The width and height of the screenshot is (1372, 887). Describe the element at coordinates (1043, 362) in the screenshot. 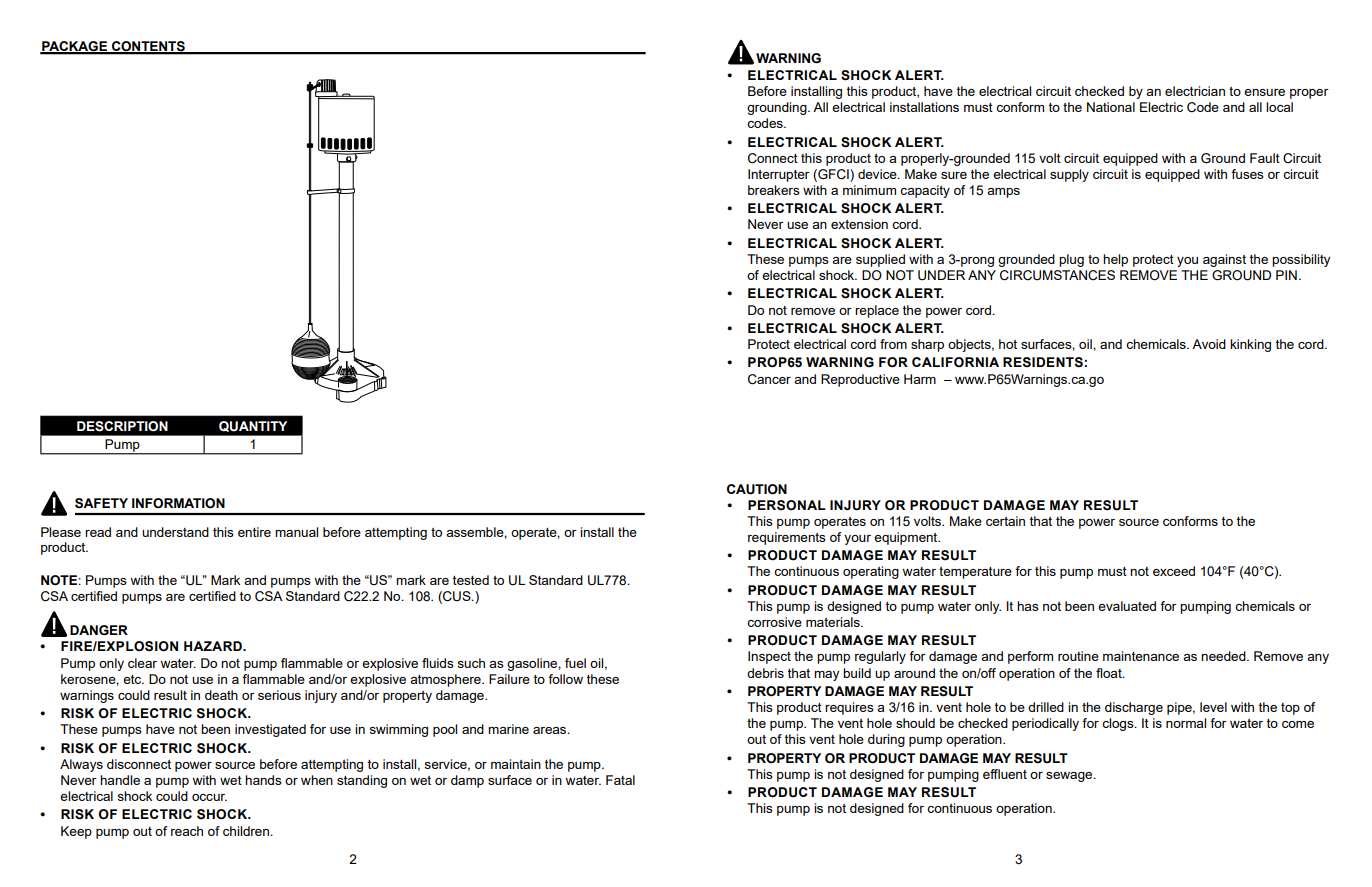

I see `RESIDENTS` at that location.
